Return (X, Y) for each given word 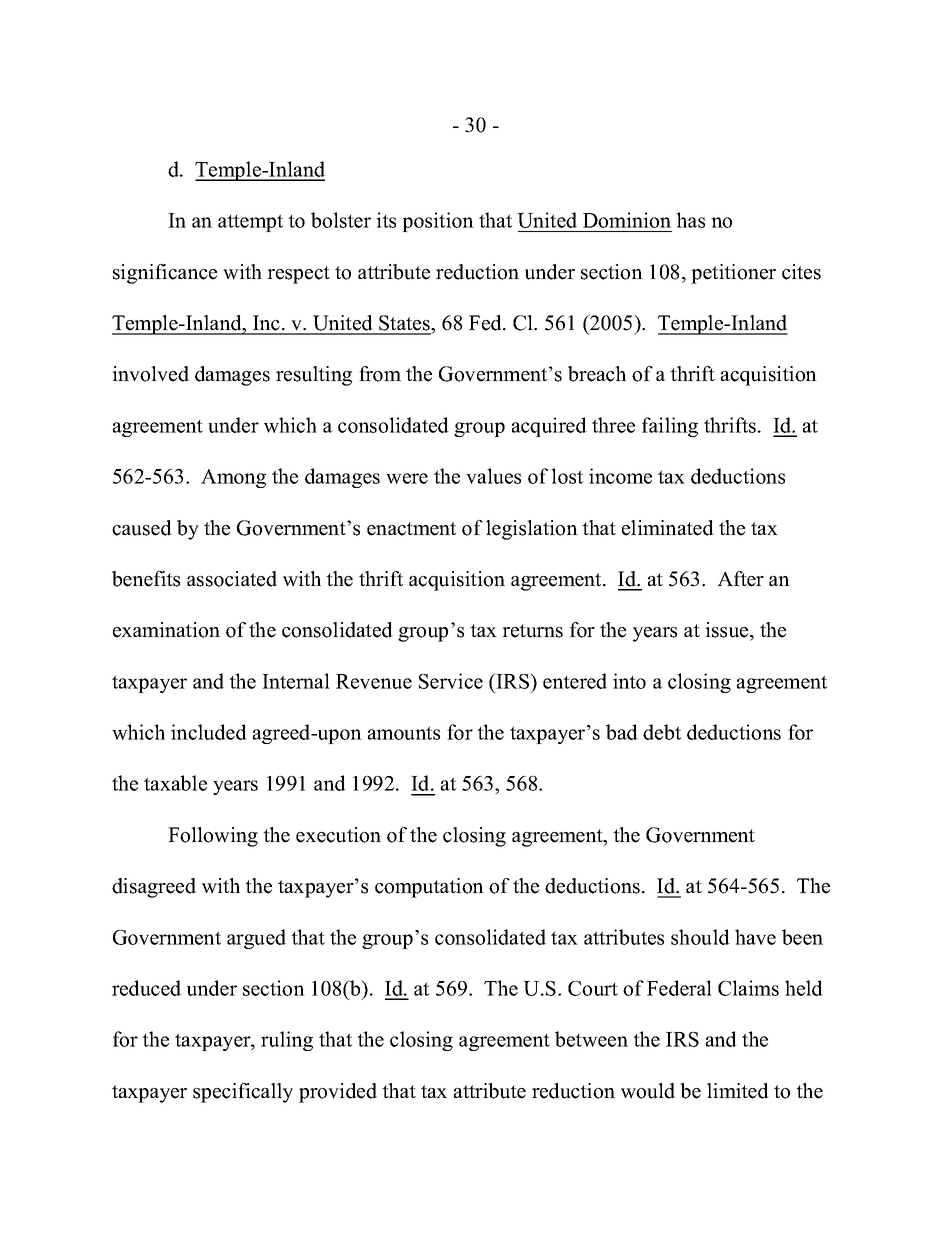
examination (166, 630)
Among (233, 478)
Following (213, 837)
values (493, 476)
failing (670, 427)
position (438, 222)
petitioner (733, 274)
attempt (250, 223)
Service (451, 681)
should (700, 937)
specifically (243, 1093)
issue (728, 630)
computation (429, 888)
